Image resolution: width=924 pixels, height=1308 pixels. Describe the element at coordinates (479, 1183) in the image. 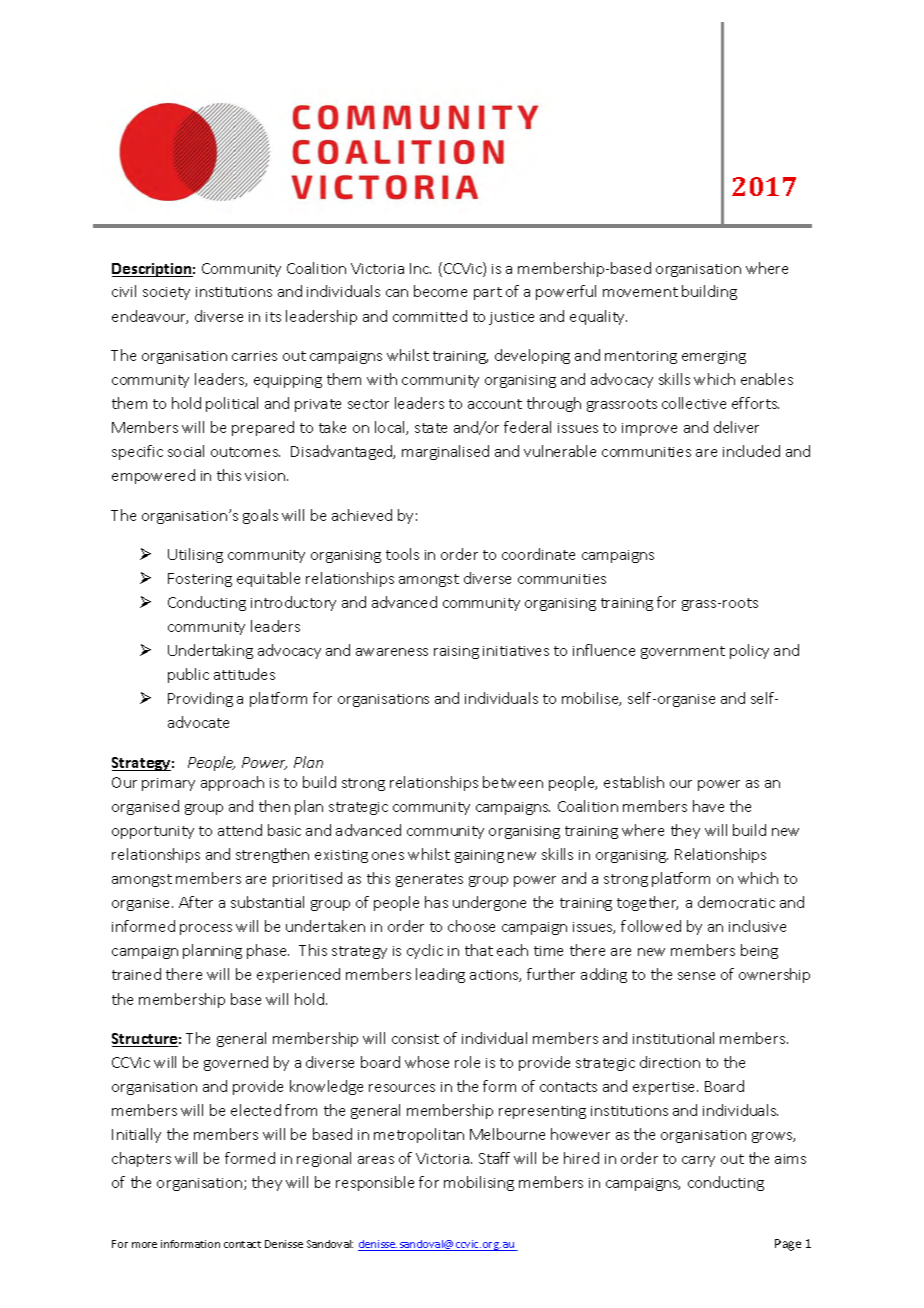

I see `mobilising` at that location.
